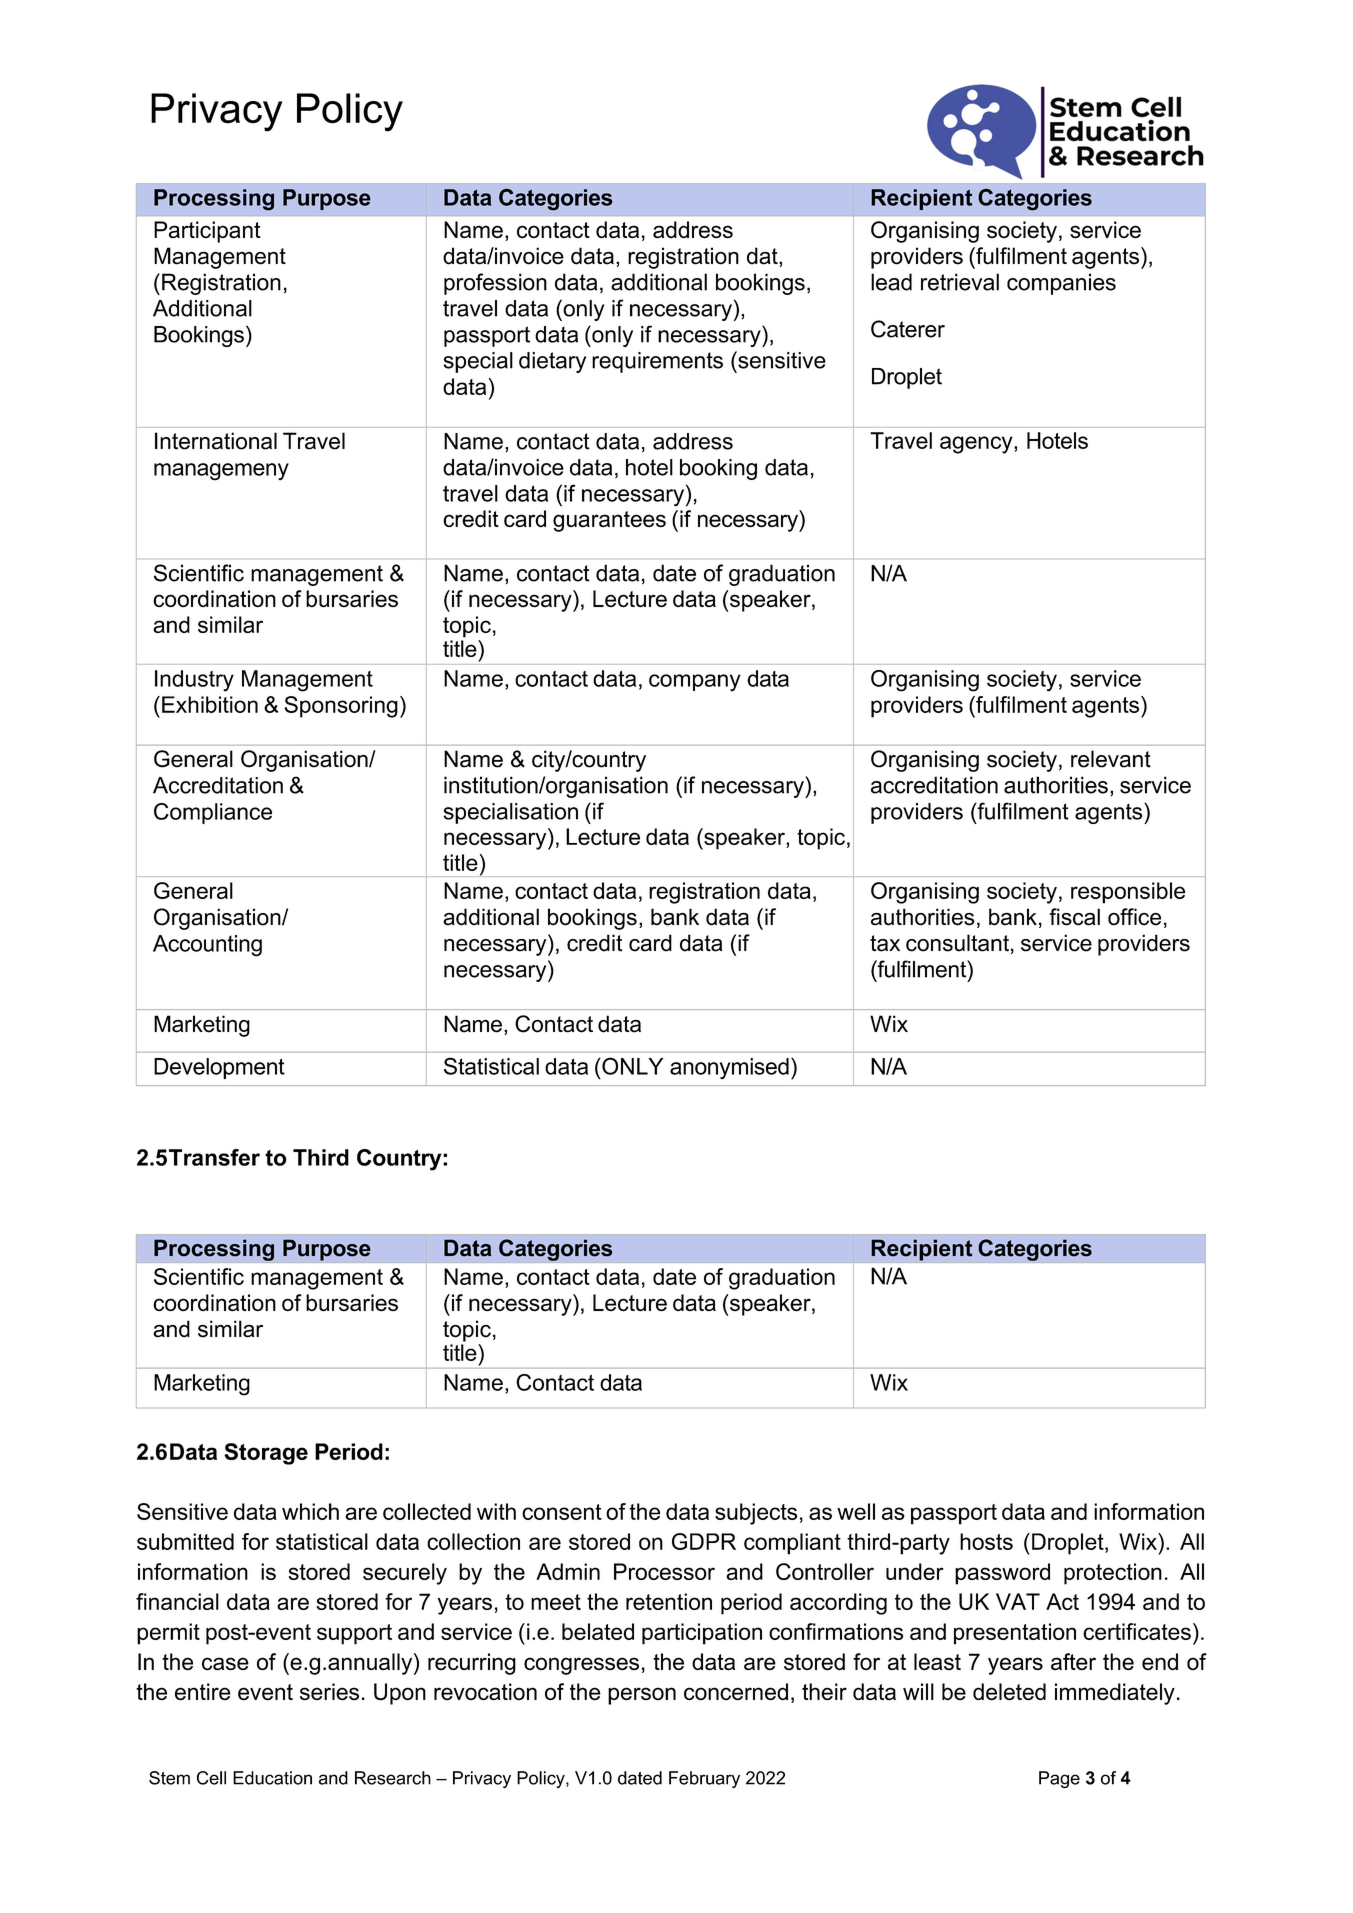 This screenshot has height=1913, width=1353. I want to click on Participant, so click(207, 232).
